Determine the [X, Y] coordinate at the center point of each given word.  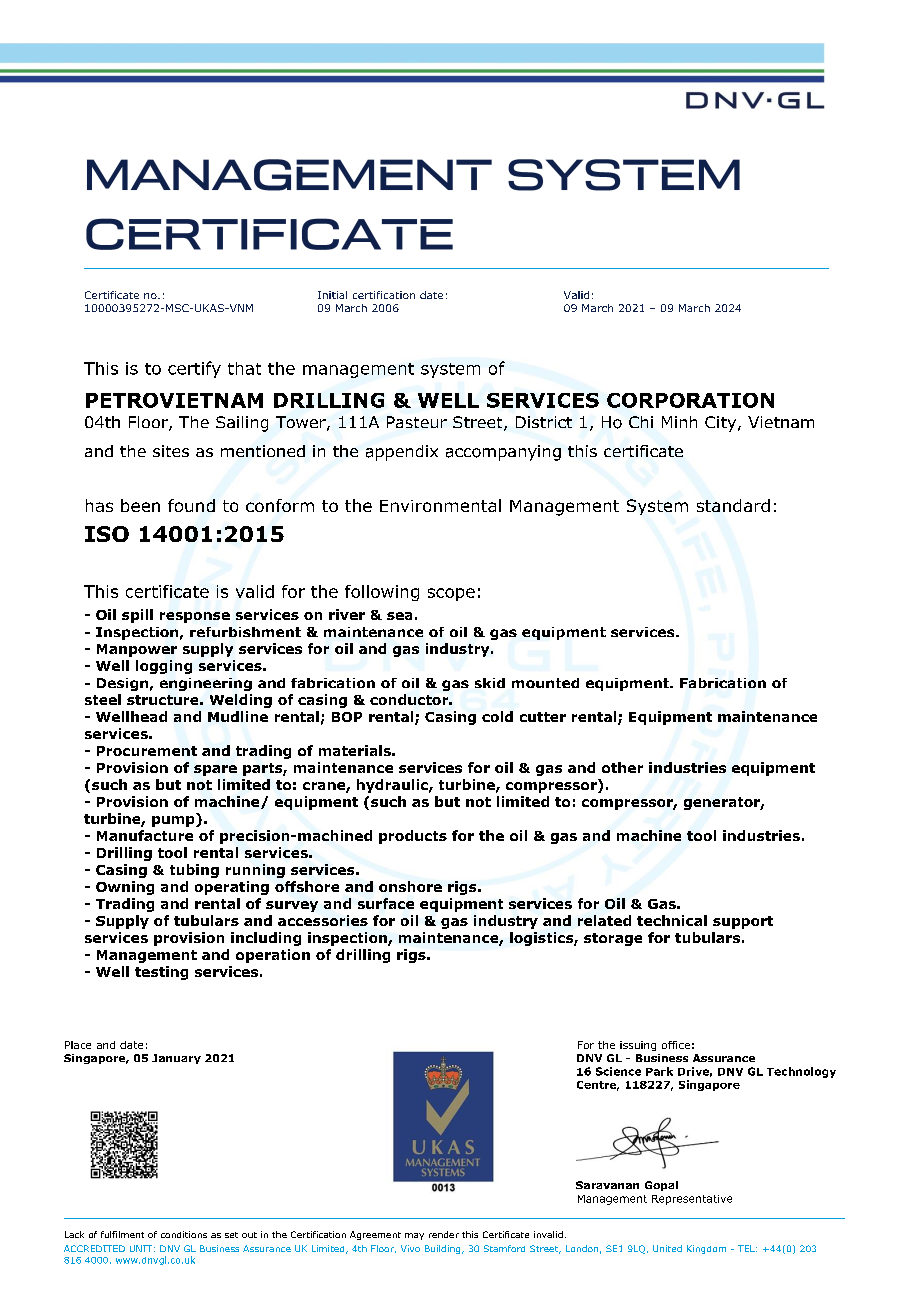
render [444, 1234]
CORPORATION [690, 400]
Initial [332, 295]
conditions [184, 1234]
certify [194, 369]
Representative [692, 1200]
